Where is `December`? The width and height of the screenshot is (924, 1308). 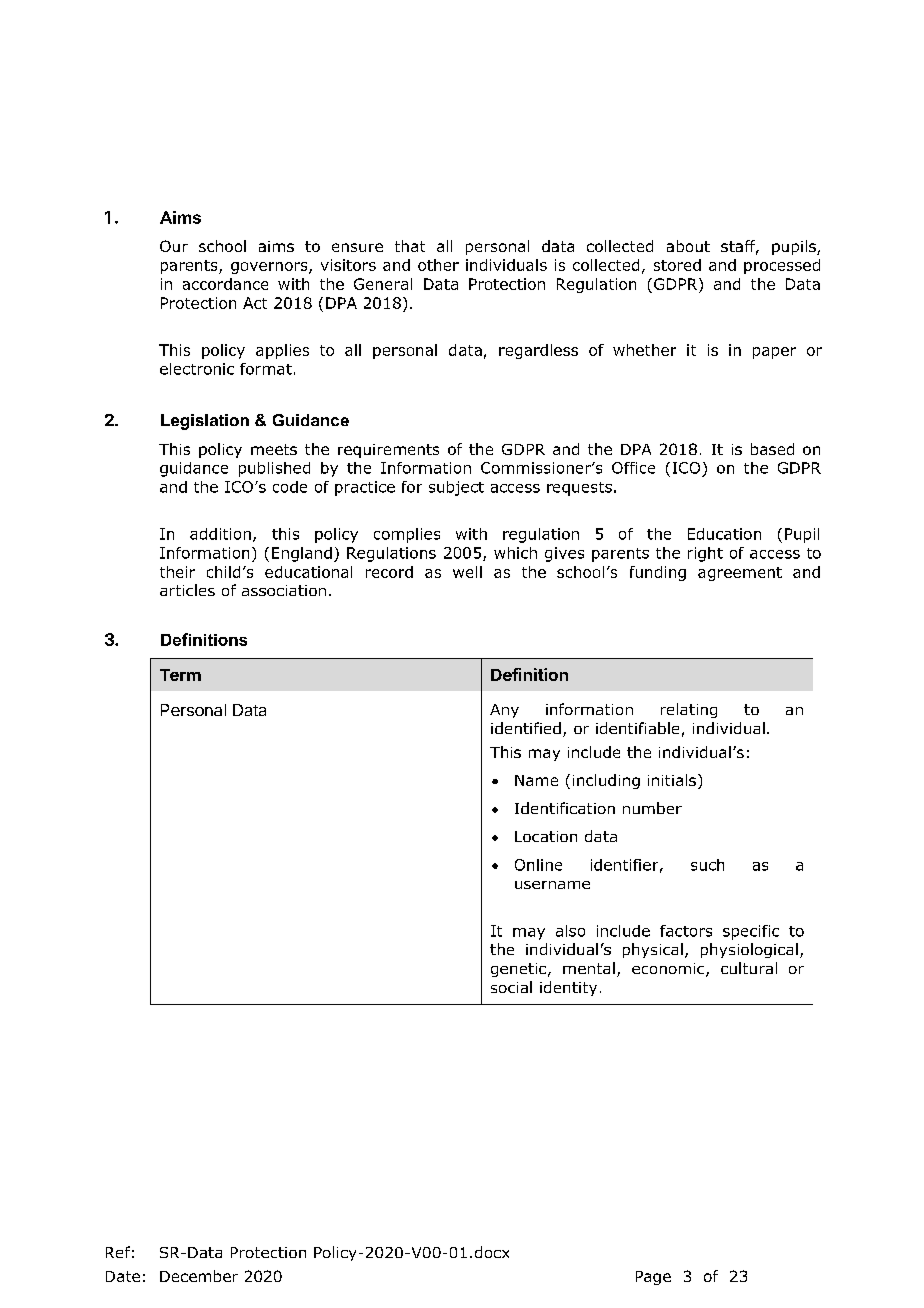 December is located at coordinates (199, 1276).
